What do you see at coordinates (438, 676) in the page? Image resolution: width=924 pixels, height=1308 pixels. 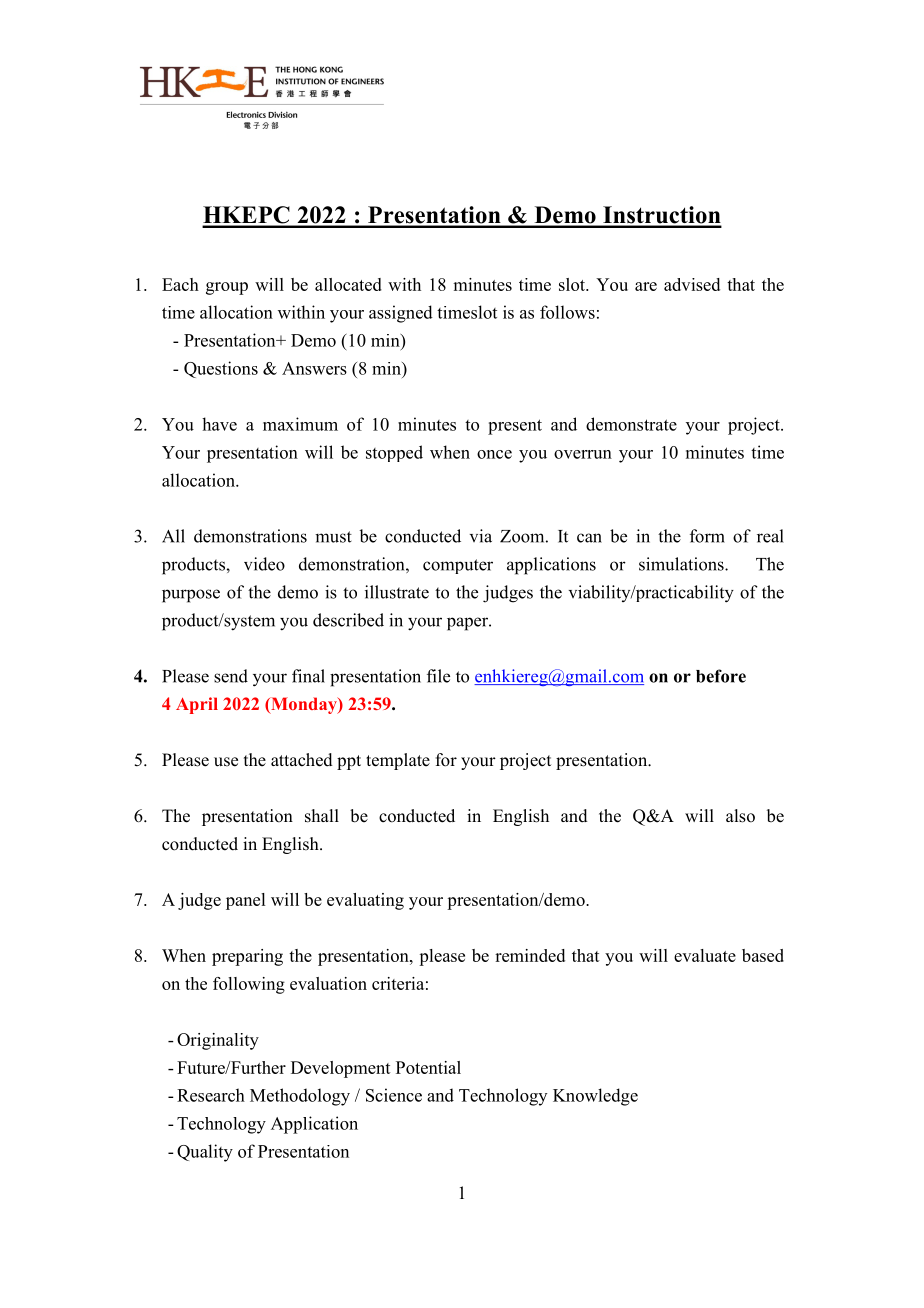 I see `file` at bounding box center [438, 676].
